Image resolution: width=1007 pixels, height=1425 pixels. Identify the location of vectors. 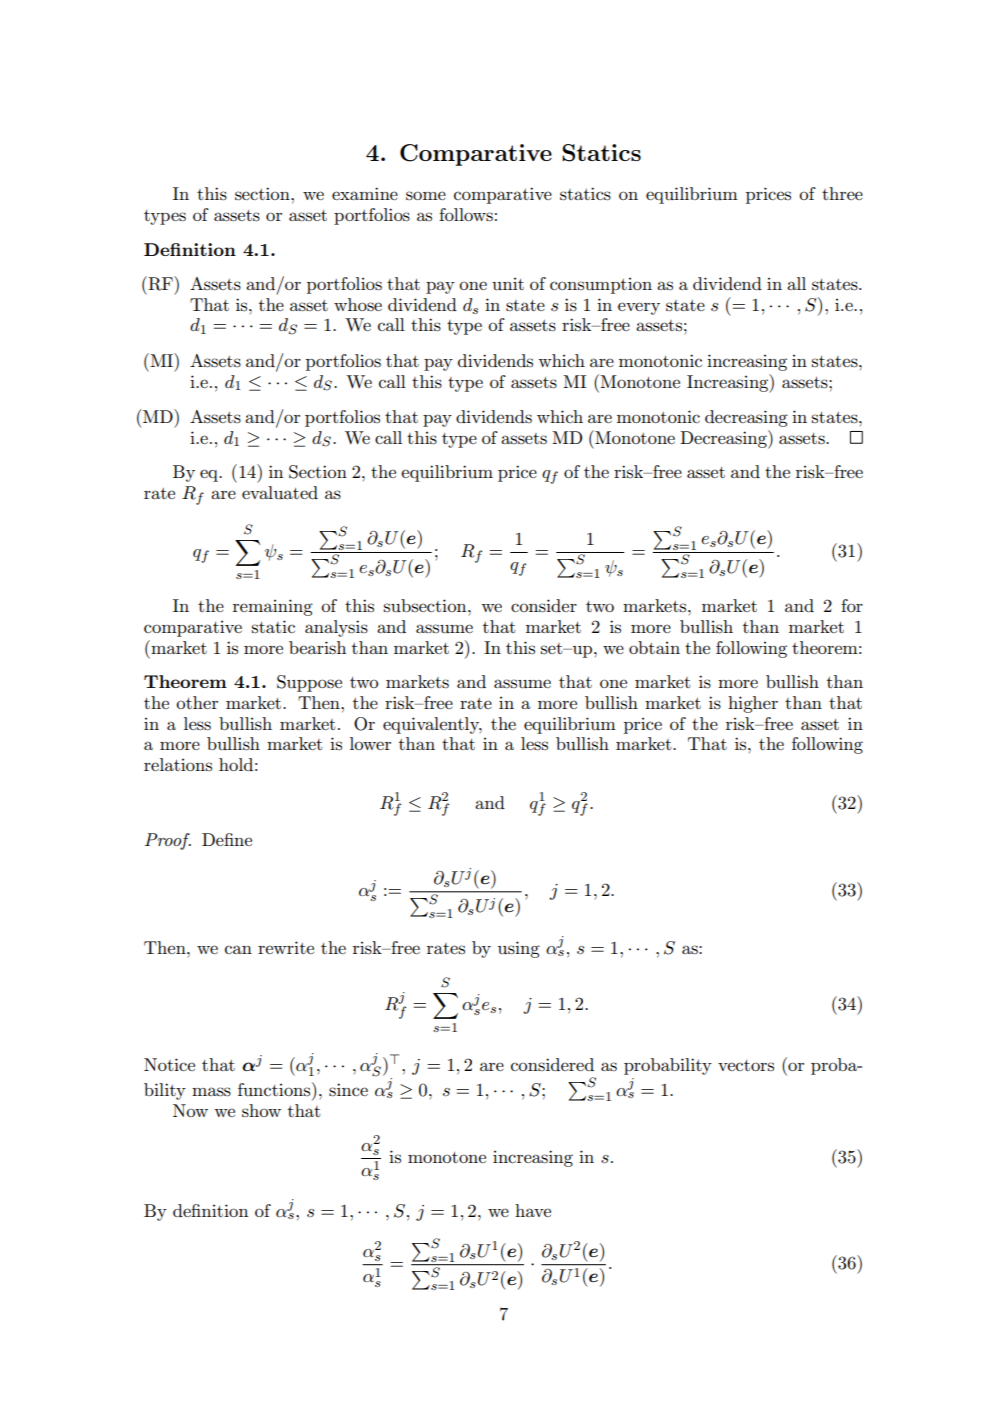
(746, 1065).
